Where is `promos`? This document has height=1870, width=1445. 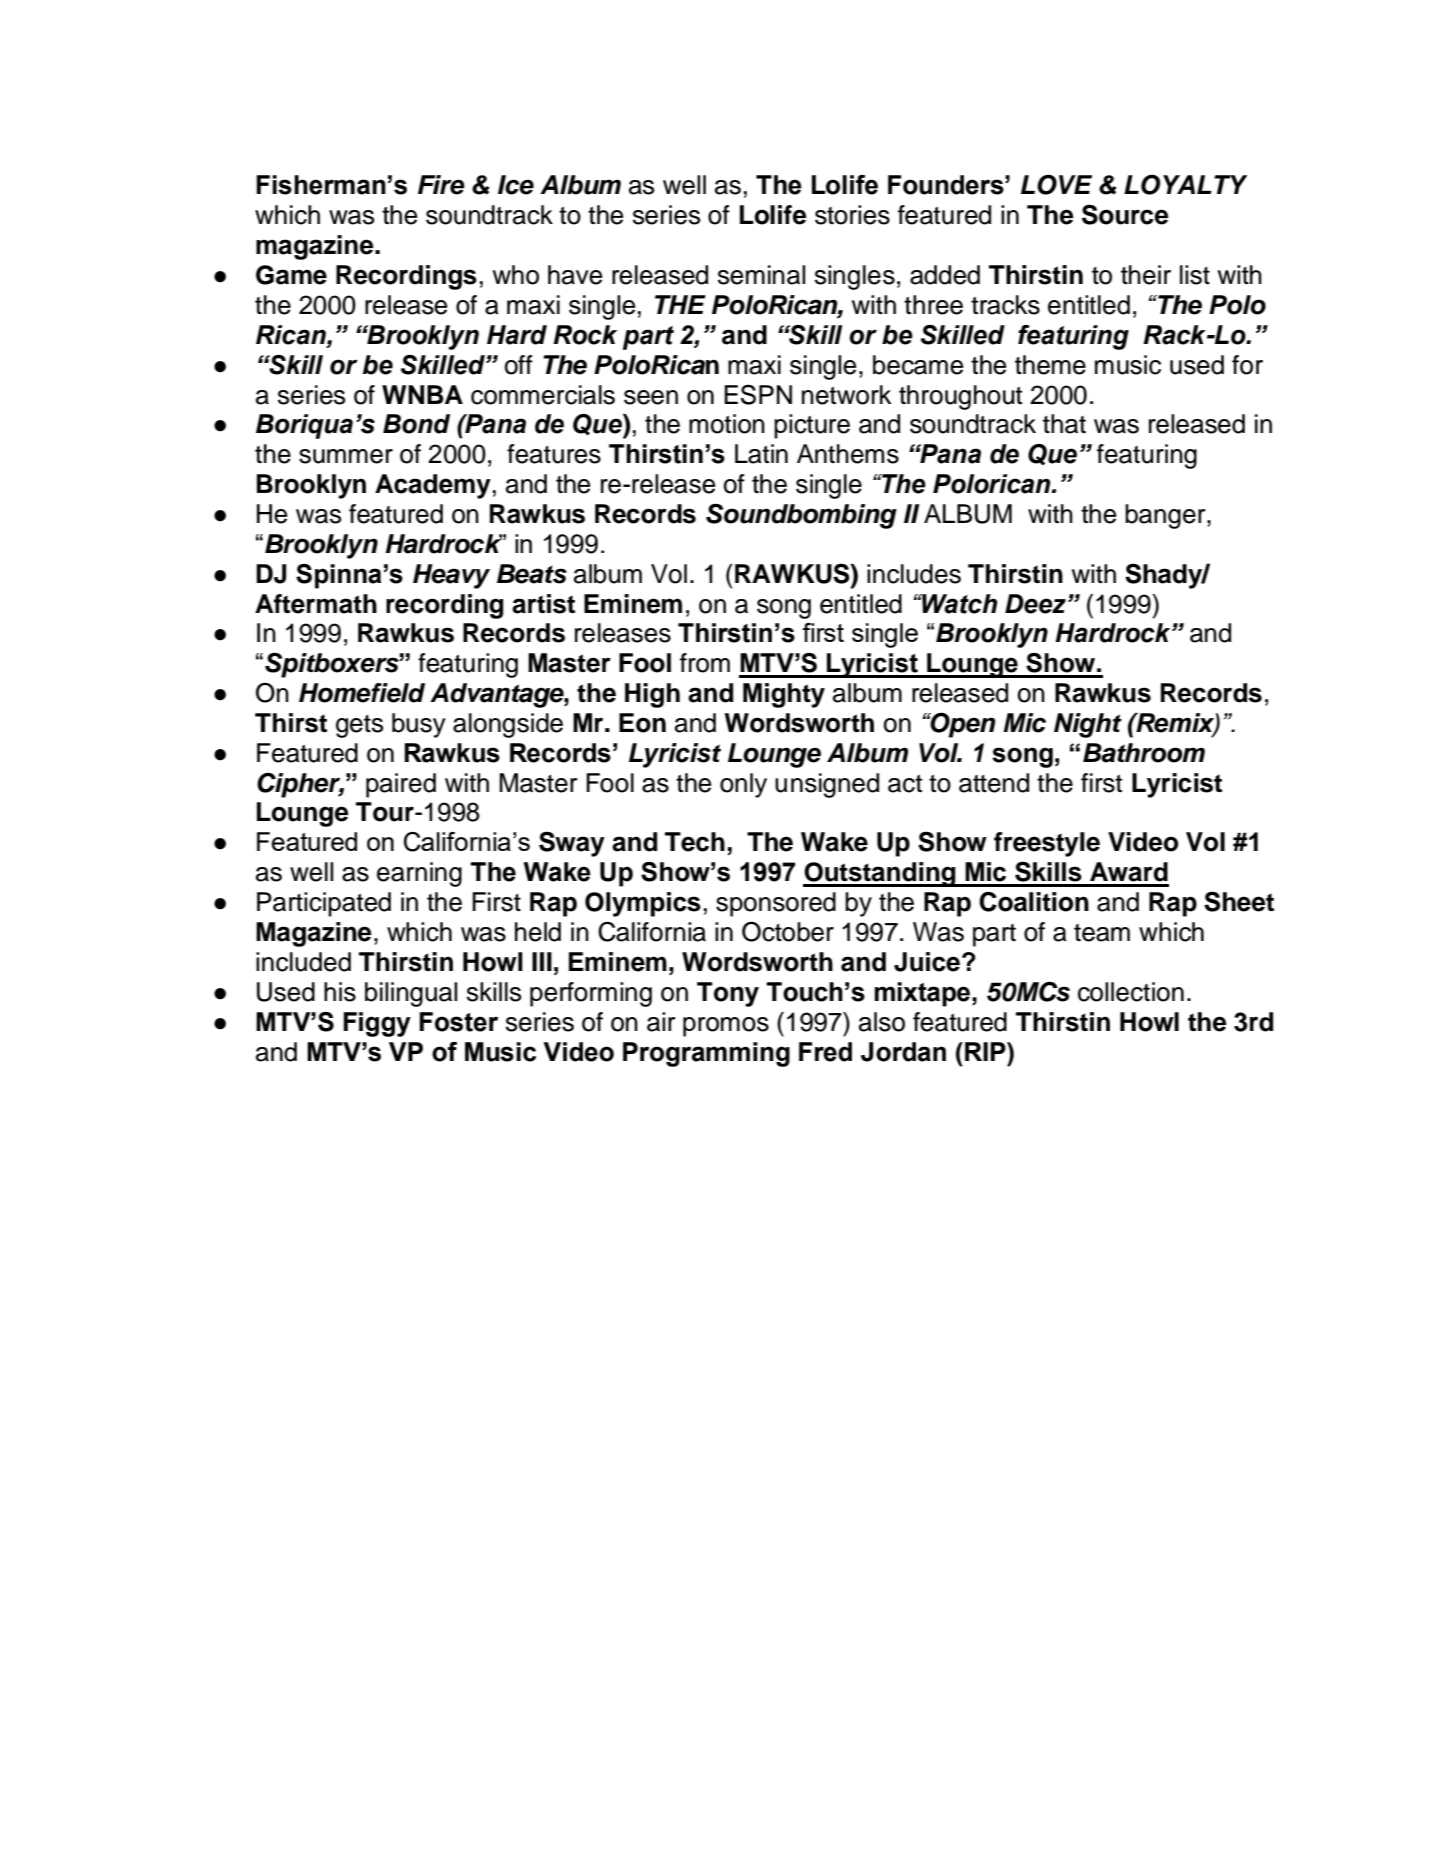
promos is located at coordinates (726, 1027).
